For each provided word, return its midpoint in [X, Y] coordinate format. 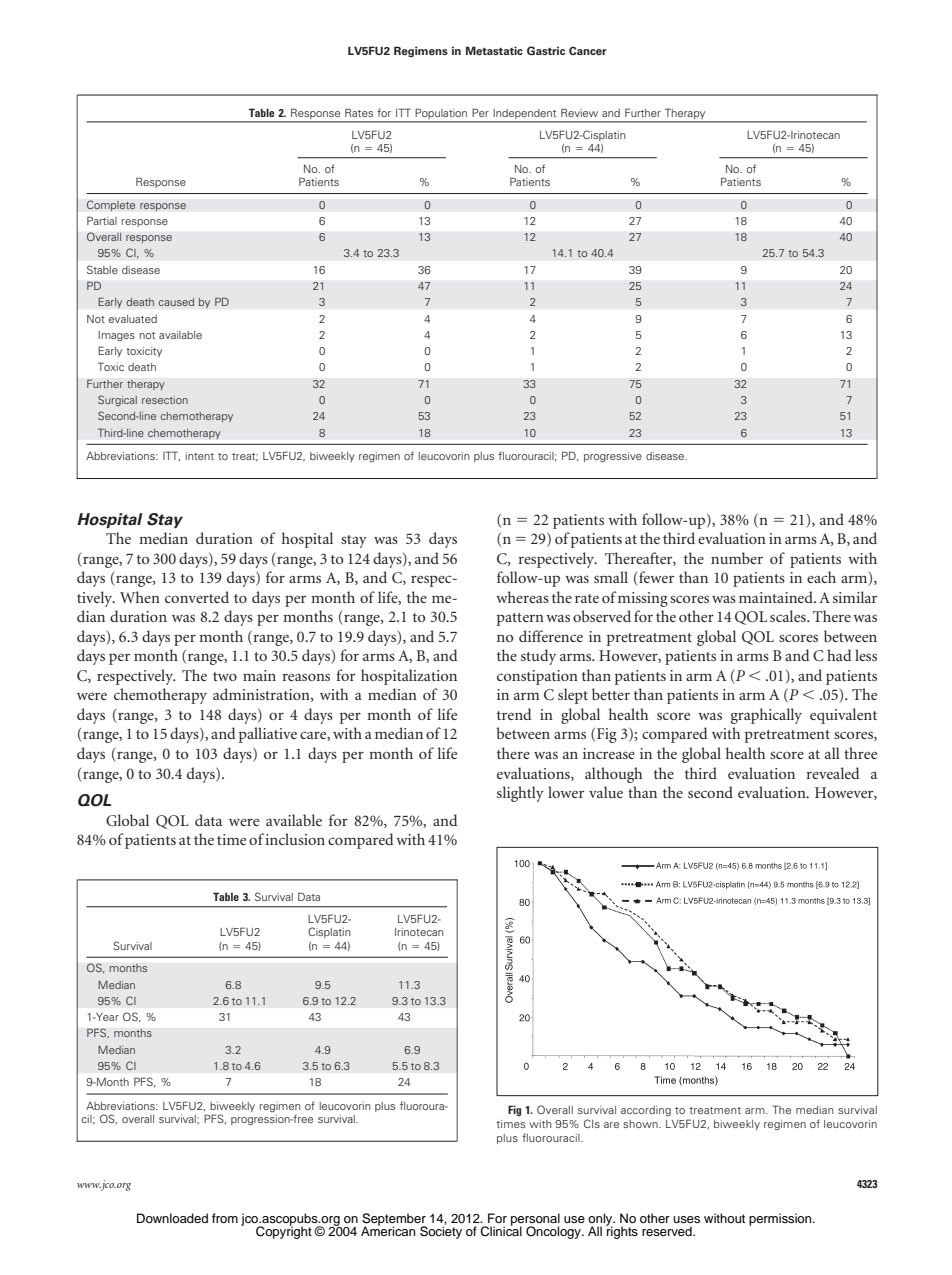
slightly [520, 794]
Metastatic [494, 50]
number [737, 558]
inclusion [295, 839]
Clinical [501, 1230]
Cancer [588, 50]
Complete [111, 205]
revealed [833, 773]
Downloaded [172, 1218]
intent [200, 456]
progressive [613, 457]
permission [781, 1219]
